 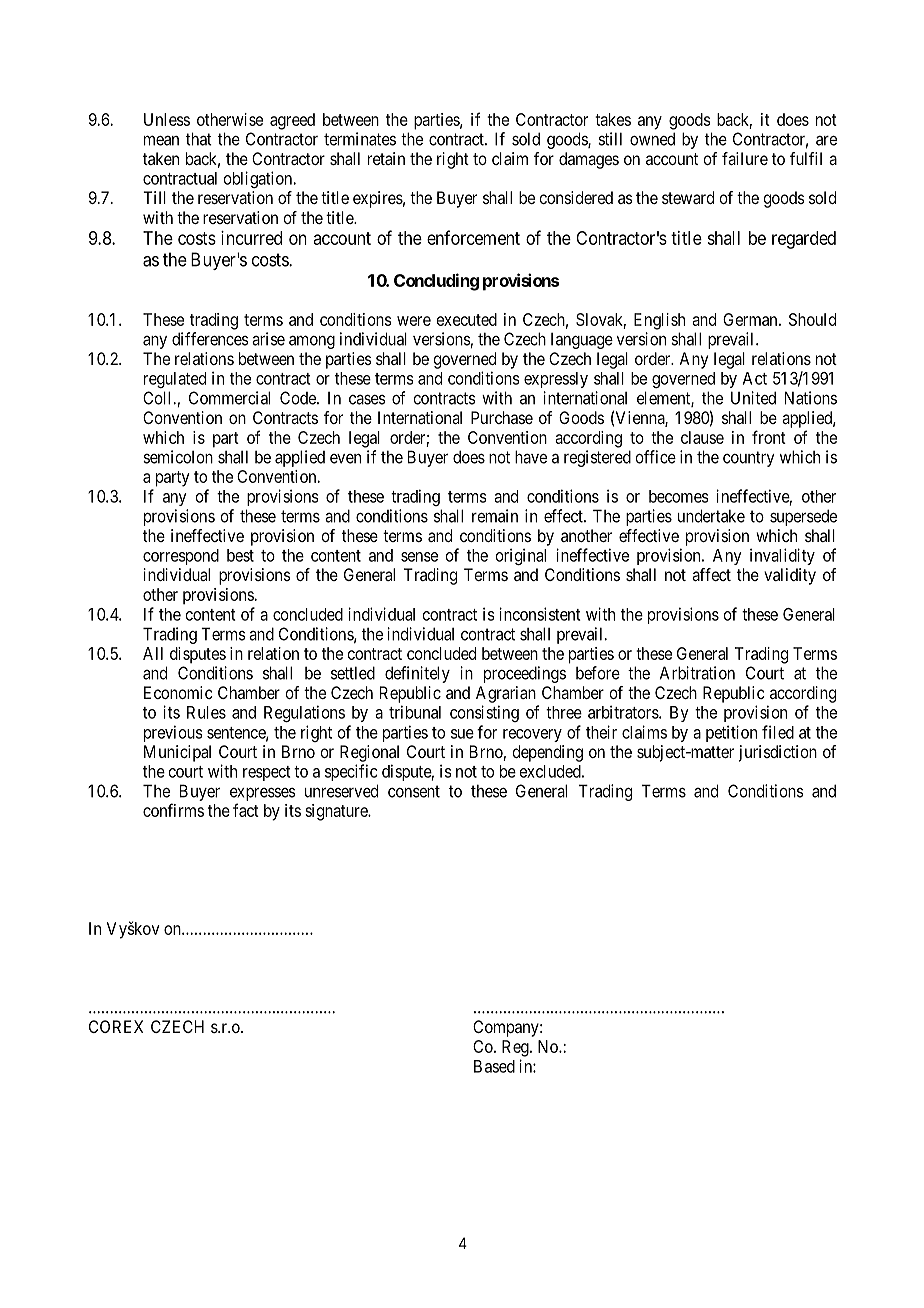 I want to click on damages, so click(x=589, y=160).
